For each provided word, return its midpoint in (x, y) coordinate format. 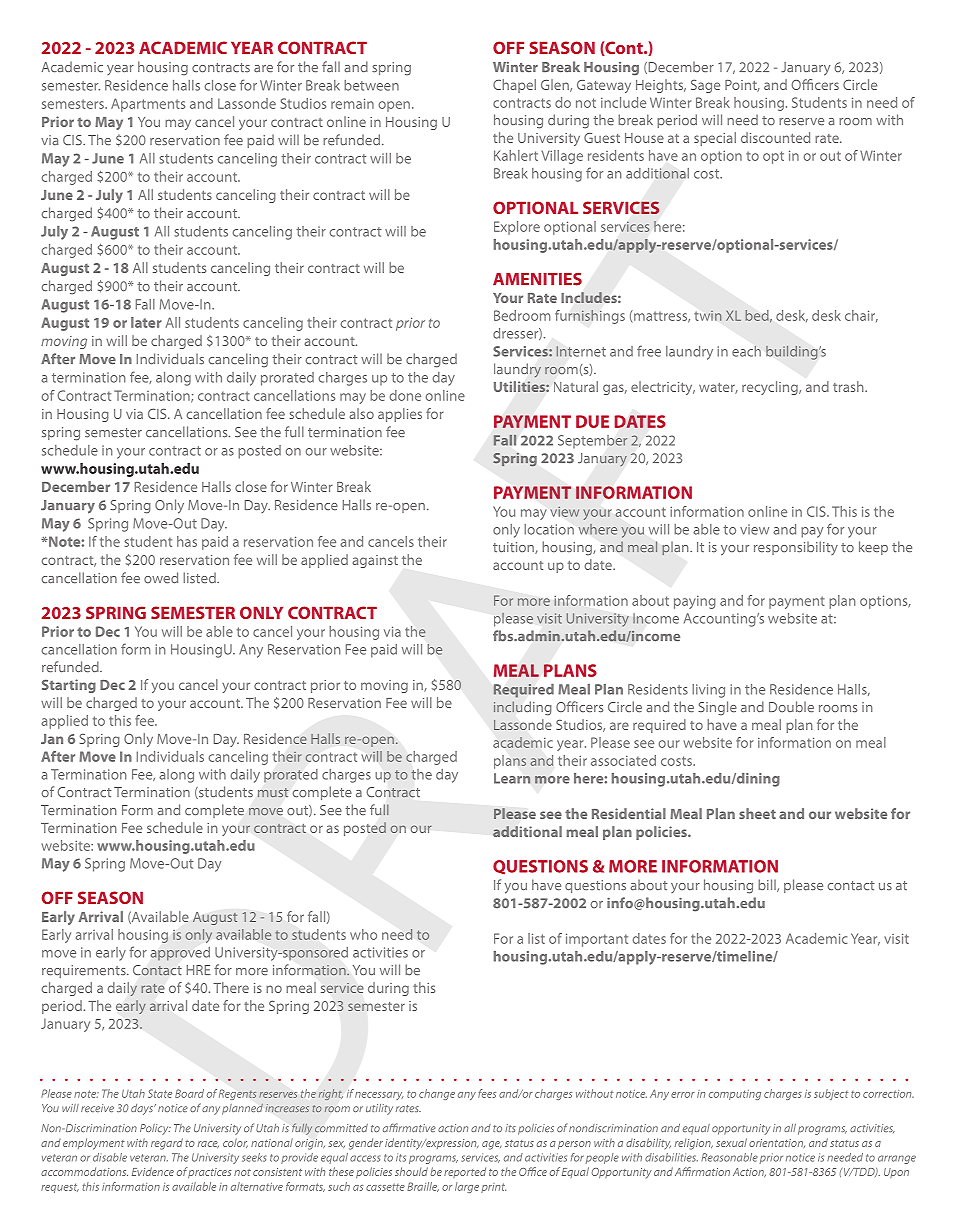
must (273, 792)
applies (400, 415)
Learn (512, 778)
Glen (556, 85)
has (187, 541)
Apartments (148, 105)
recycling (771, 388)
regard (167, 1144)
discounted (775, 137)
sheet (757, 813)
